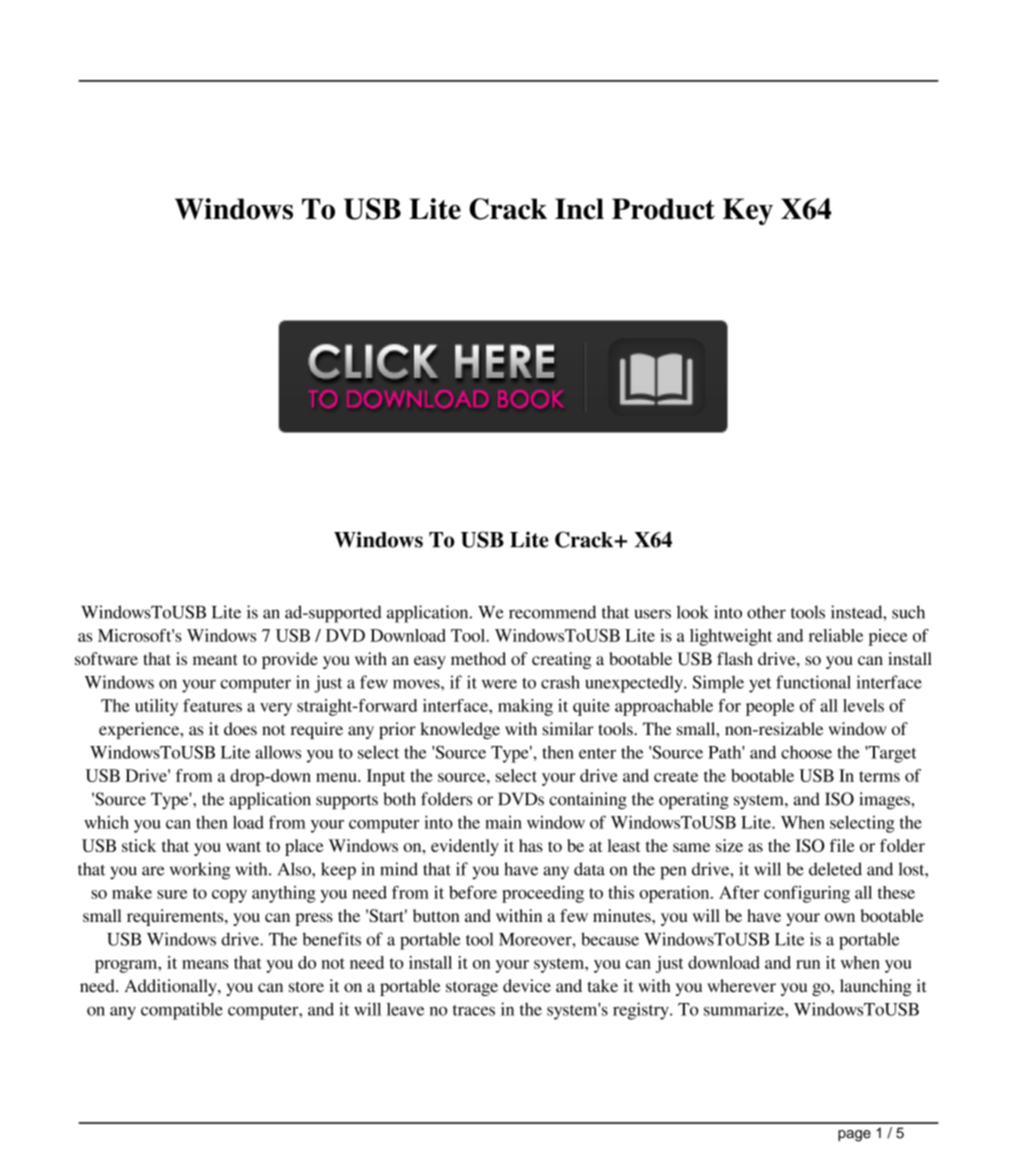 This screenshot has height=1176, width=1017. Describe the element at coordinates (229, 896) in the screenshot. I see `copy` at that location.
